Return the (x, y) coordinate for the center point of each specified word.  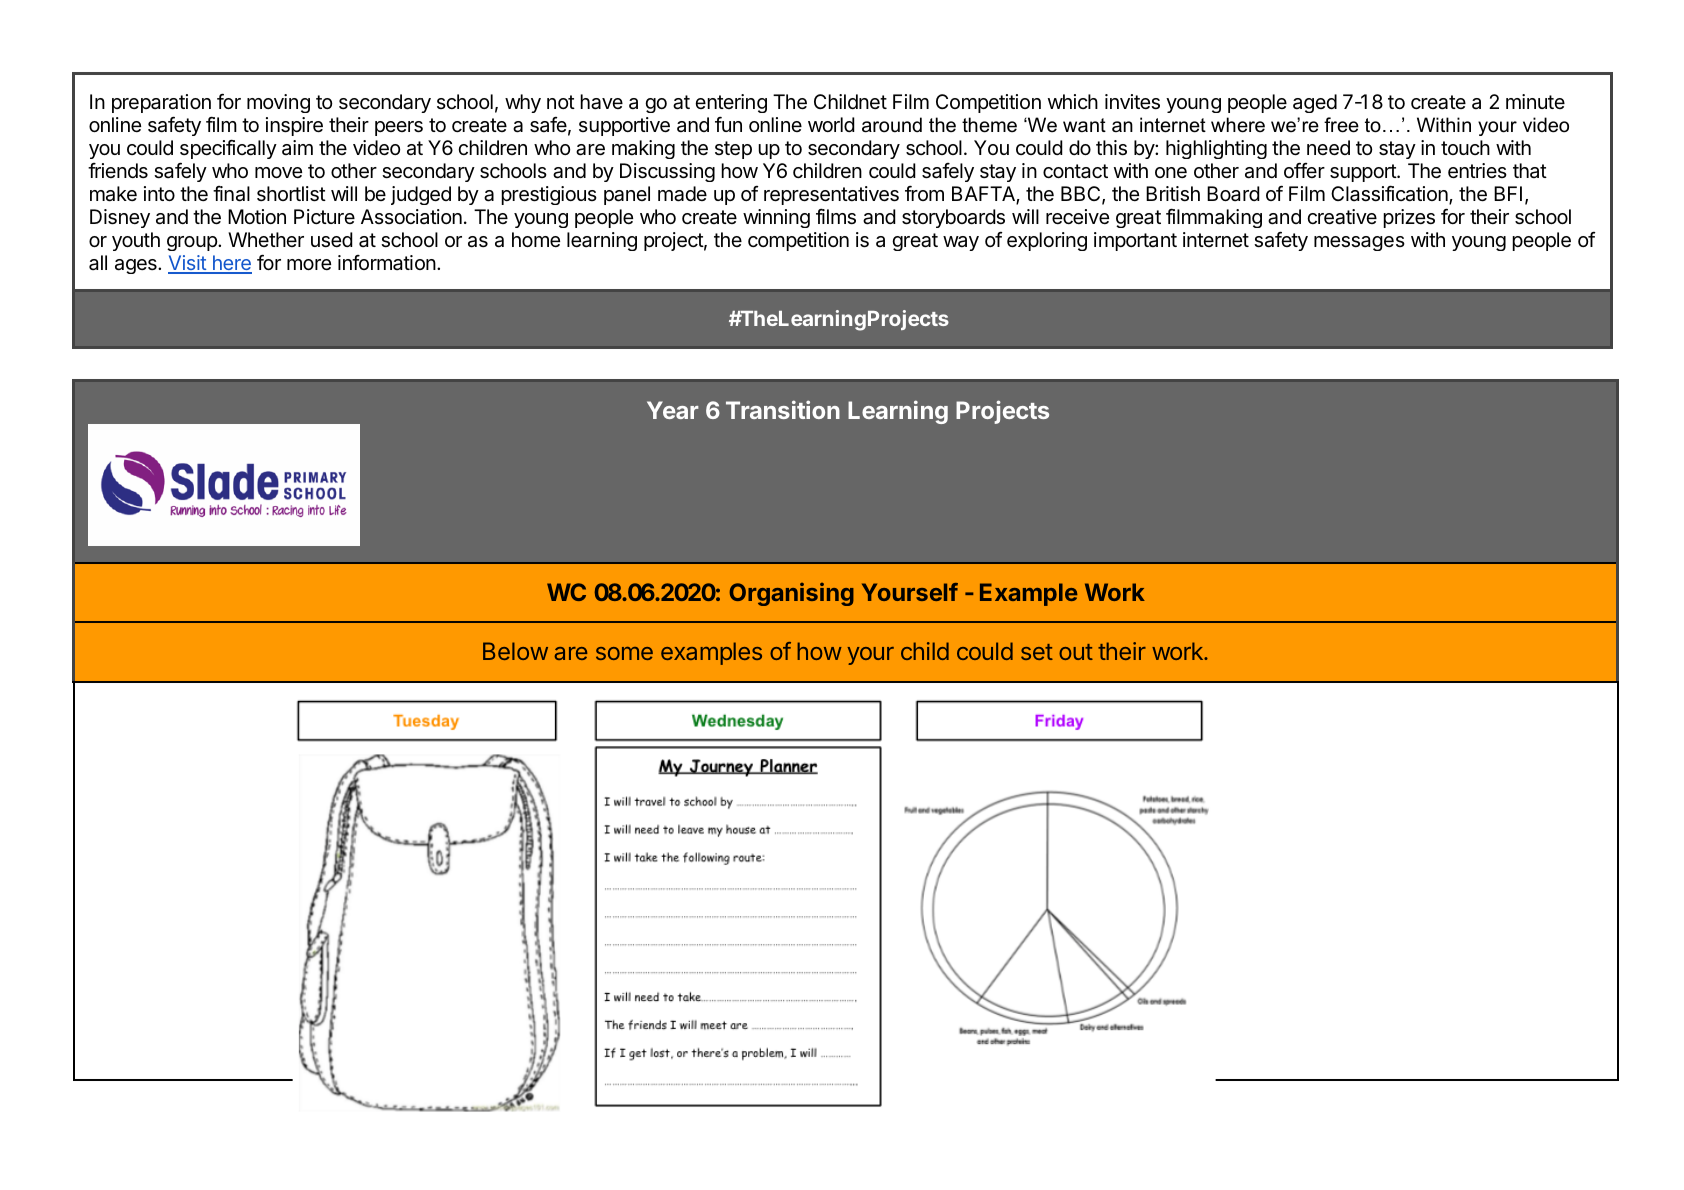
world (831, 124)
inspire (294, 126)
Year (673, 410)
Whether (266, 239)
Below (515, 651)
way (961, 243)
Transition (783, 409)
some (624, 653)
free (1341, 125)
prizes (1409, 218)
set (1037, 652)
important (1135, 241)
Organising (791, 594)
